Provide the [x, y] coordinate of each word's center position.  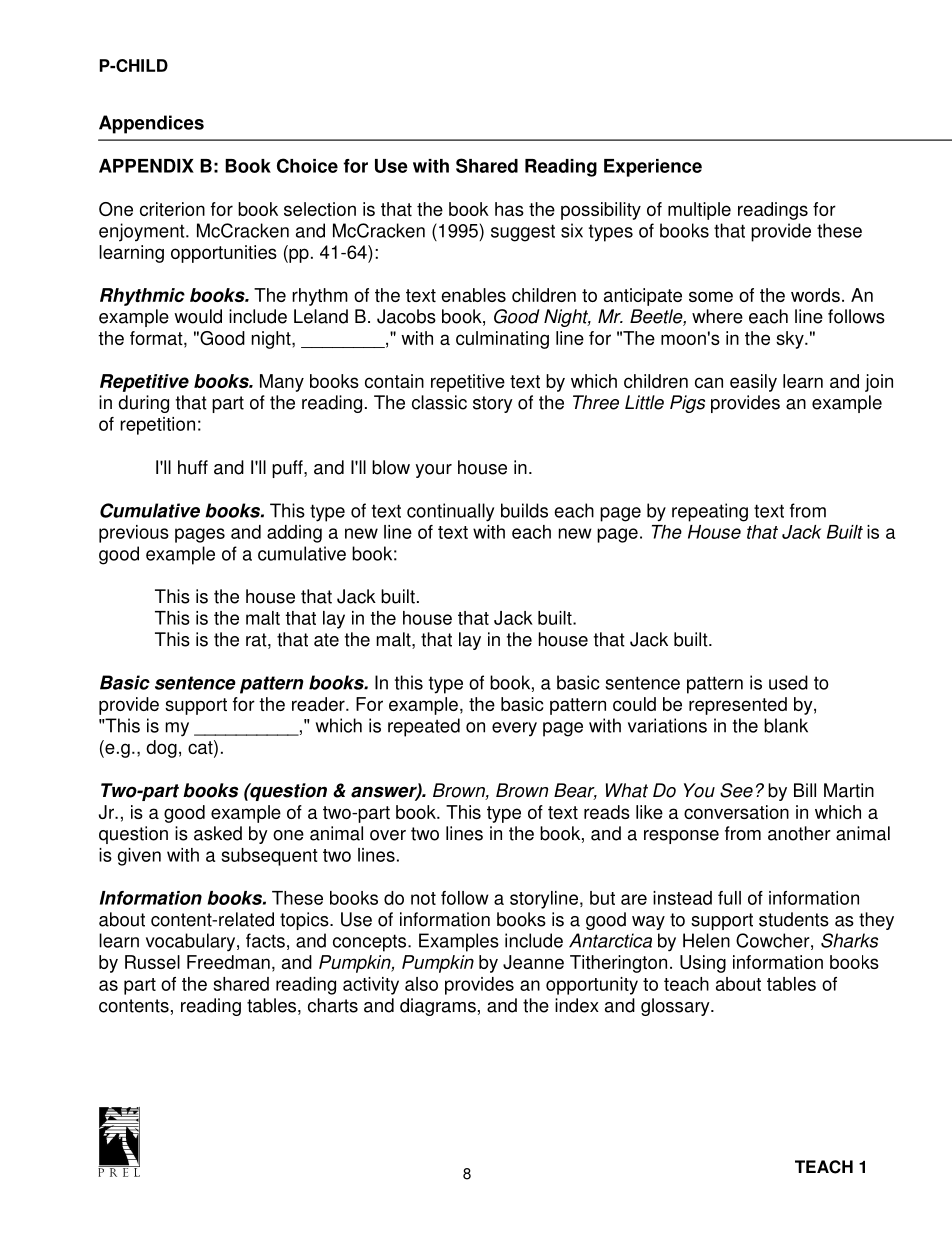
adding [294, 534]
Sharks [849, 940]
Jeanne [533, 962]
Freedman [228, 962]
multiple [699, 211]
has [509, 209]
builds [524, 510]
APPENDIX [146, 166]
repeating [710, 512]
